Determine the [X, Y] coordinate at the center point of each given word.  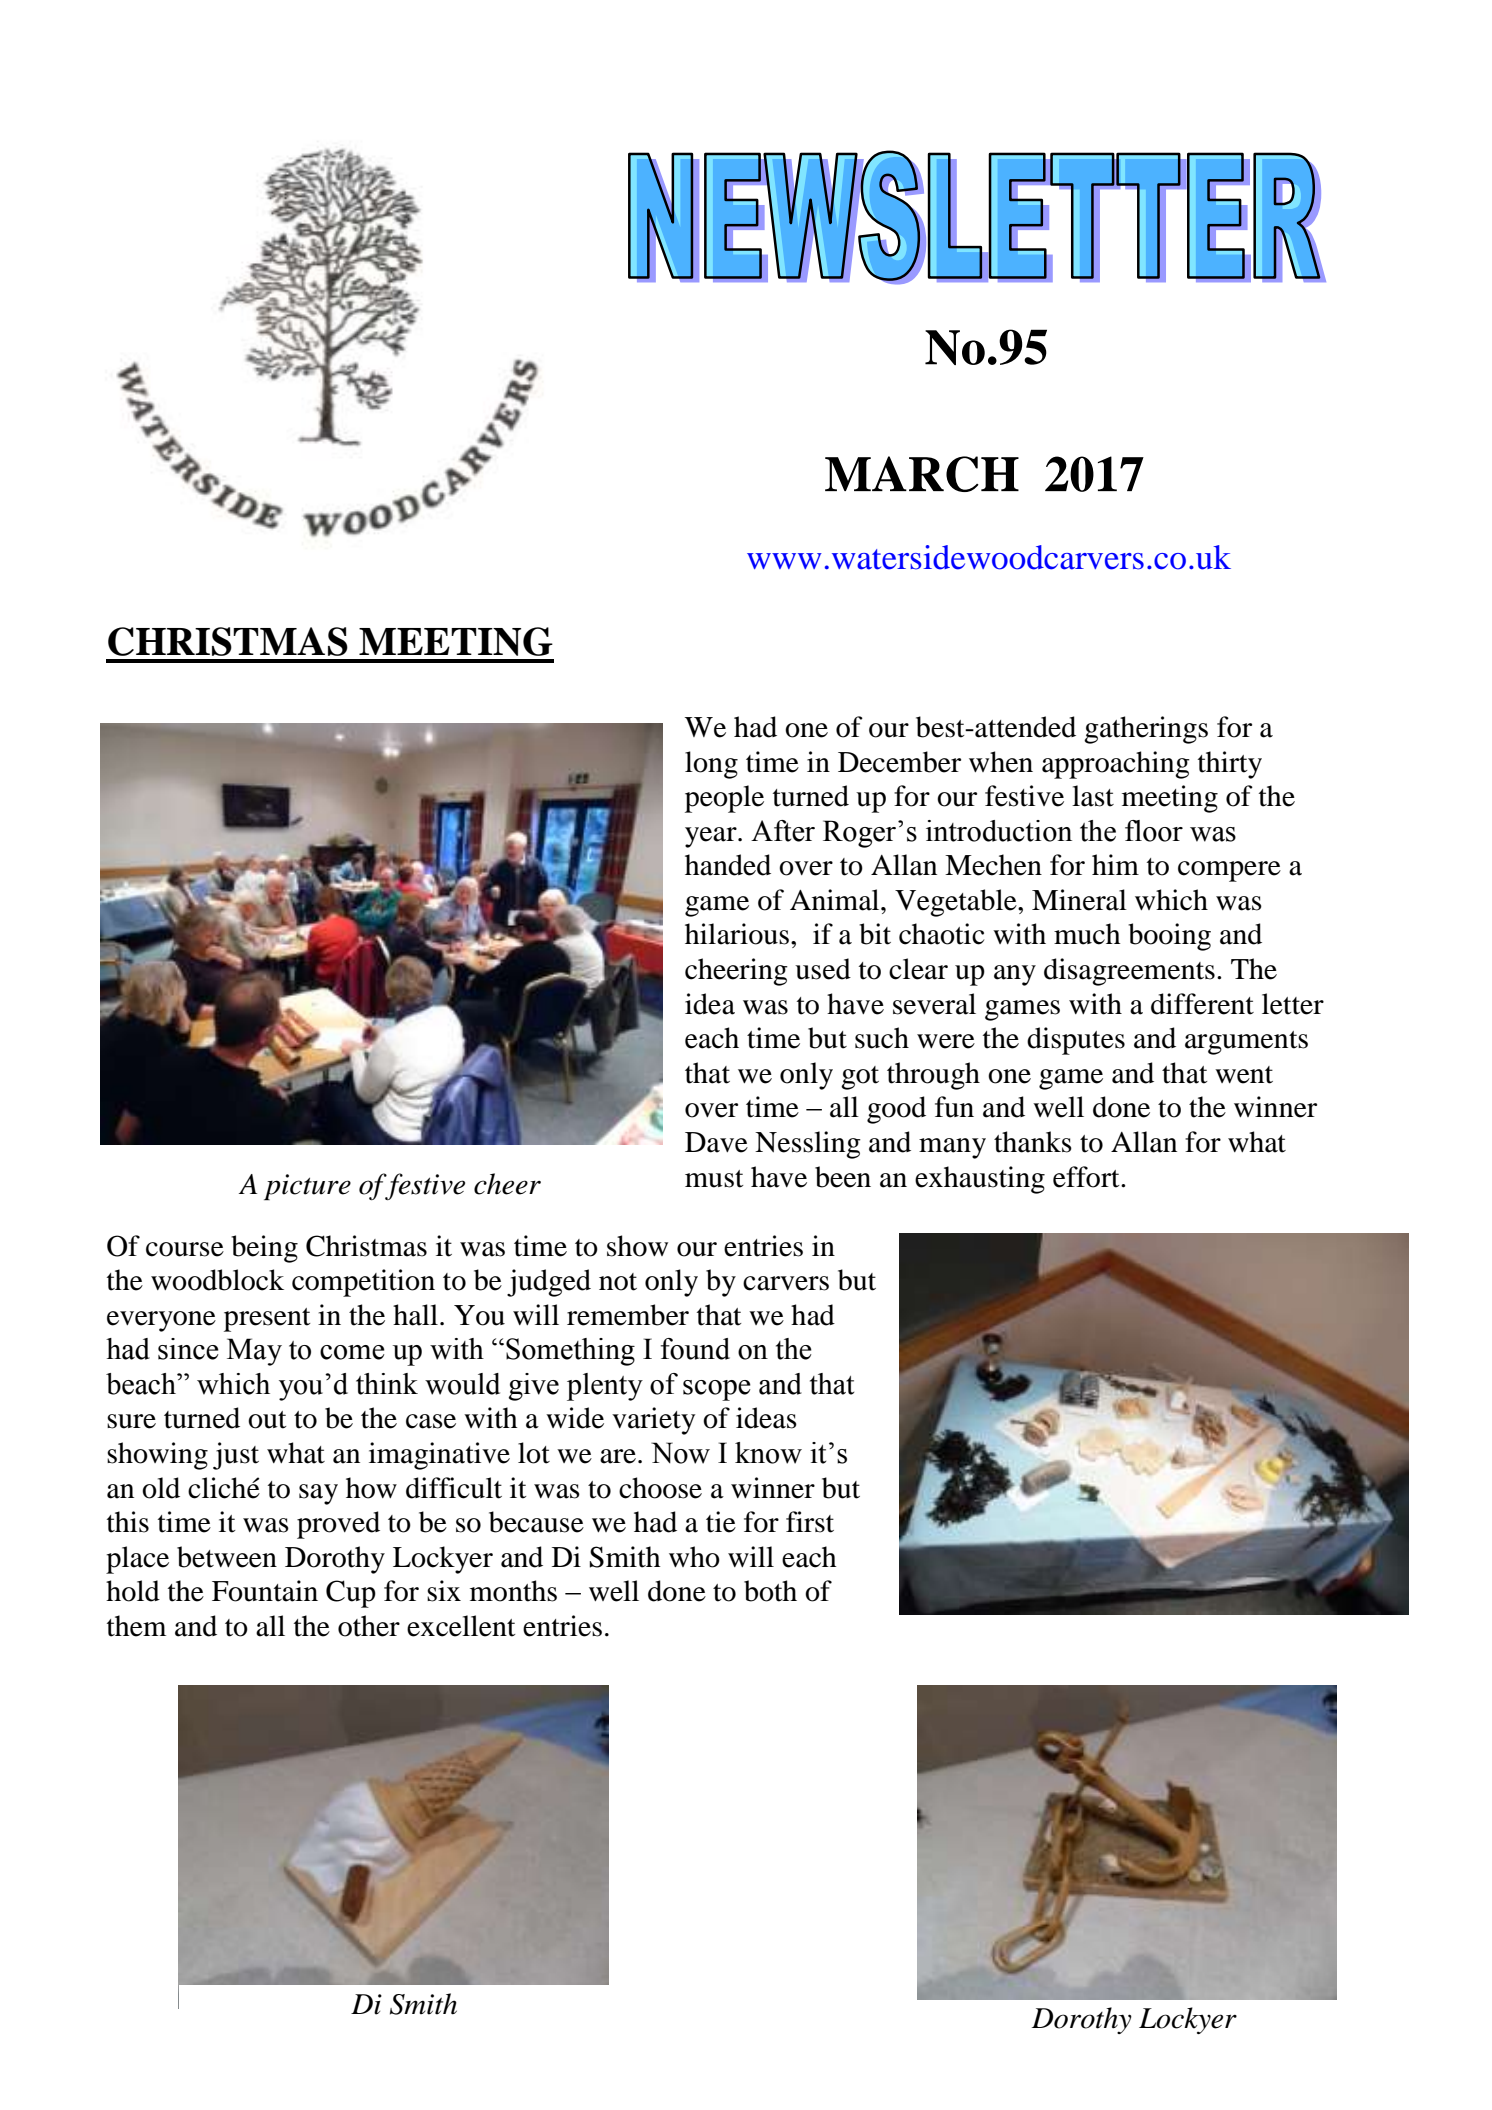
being [264, 1249]
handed [728, 865]
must [714, 1179]
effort [1087, 1177]
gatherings [1146, 730]
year [712, 837]
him [1115, 864]
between [227, 1557]
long [711, 765]
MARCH [922, 474]
